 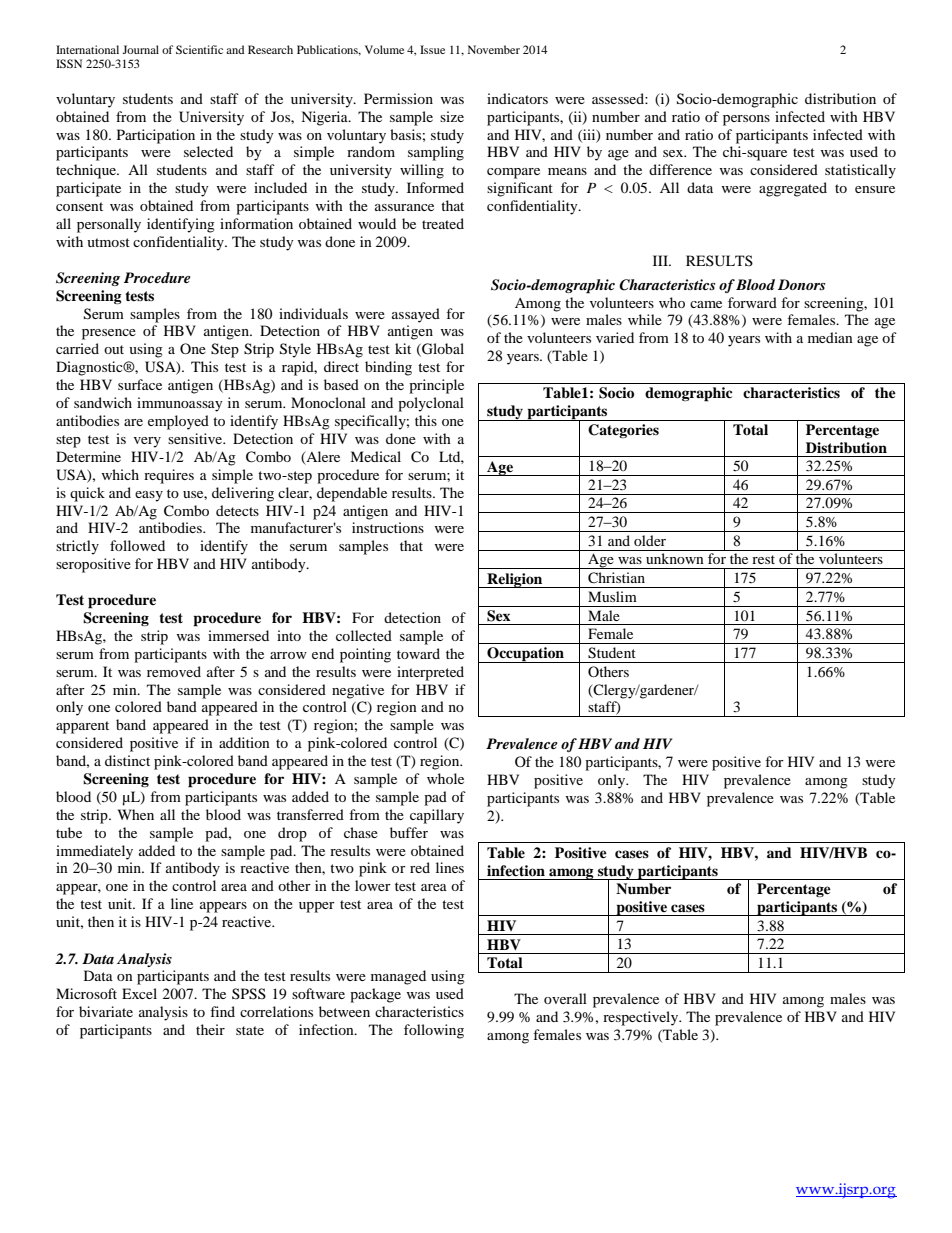 I want to click on following, so click(x=434, y=1031).
